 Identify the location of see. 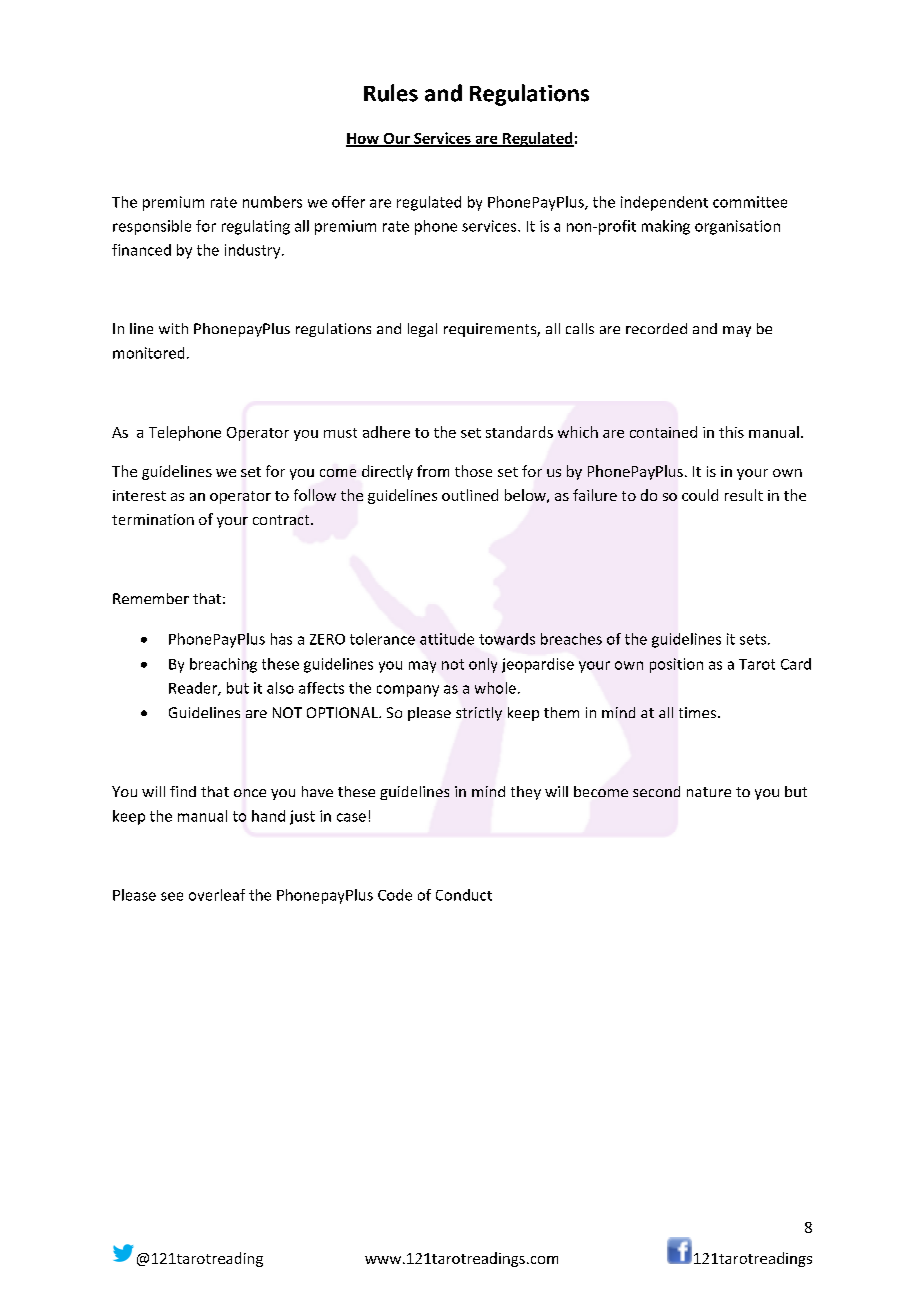
(172, 896).
